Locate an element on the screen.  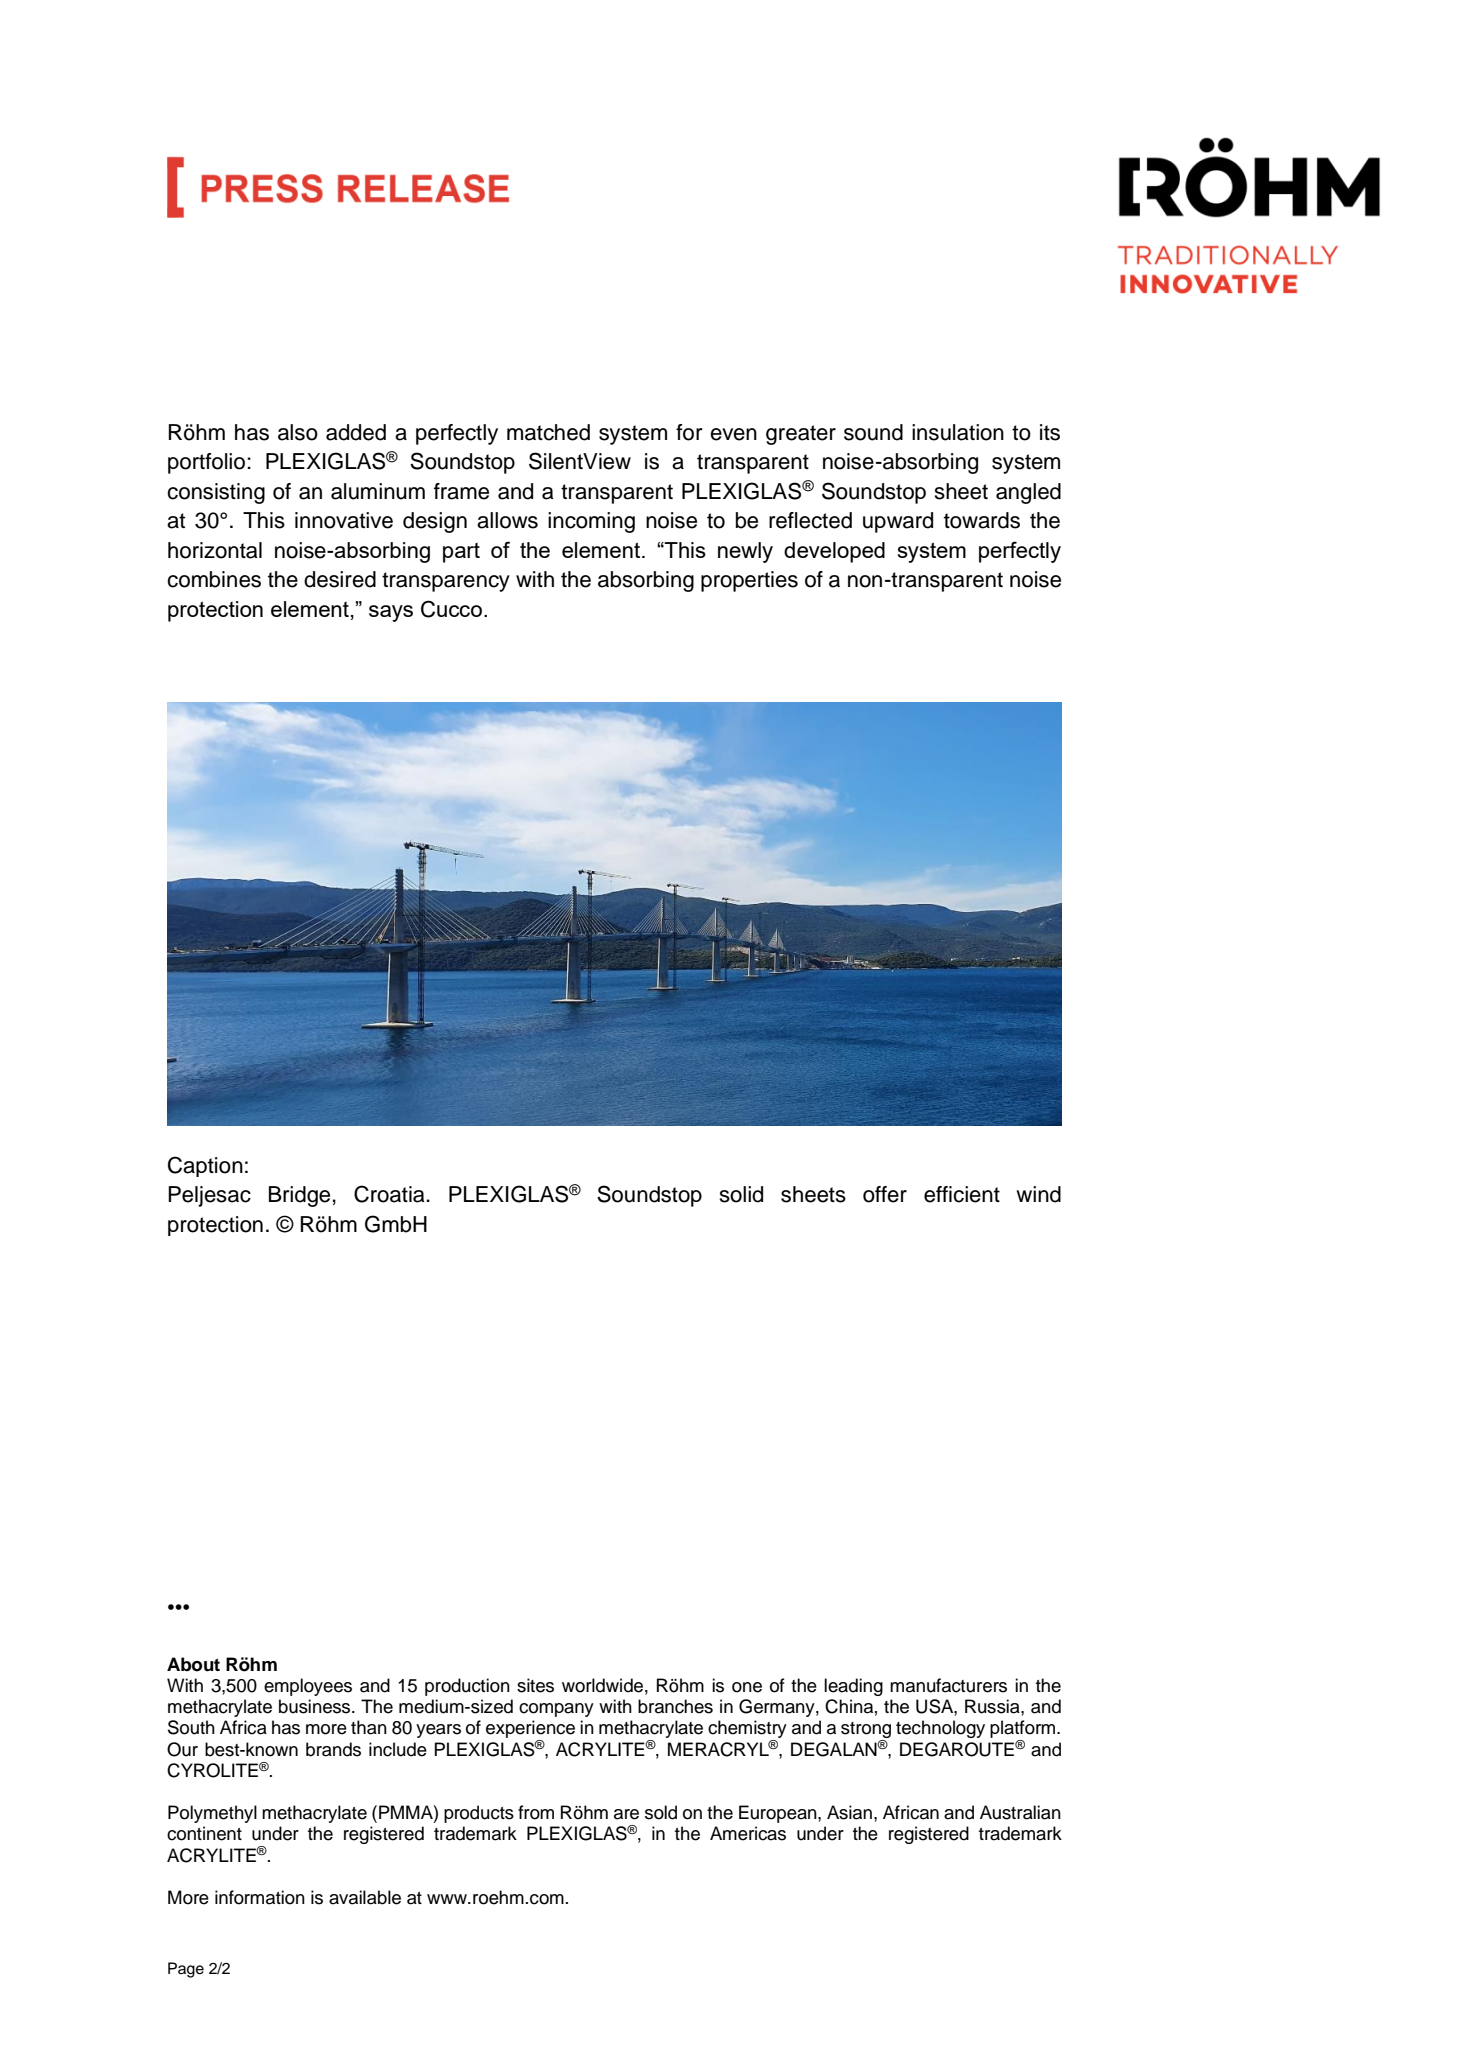
insulation is located at coordinates (958, 432).
